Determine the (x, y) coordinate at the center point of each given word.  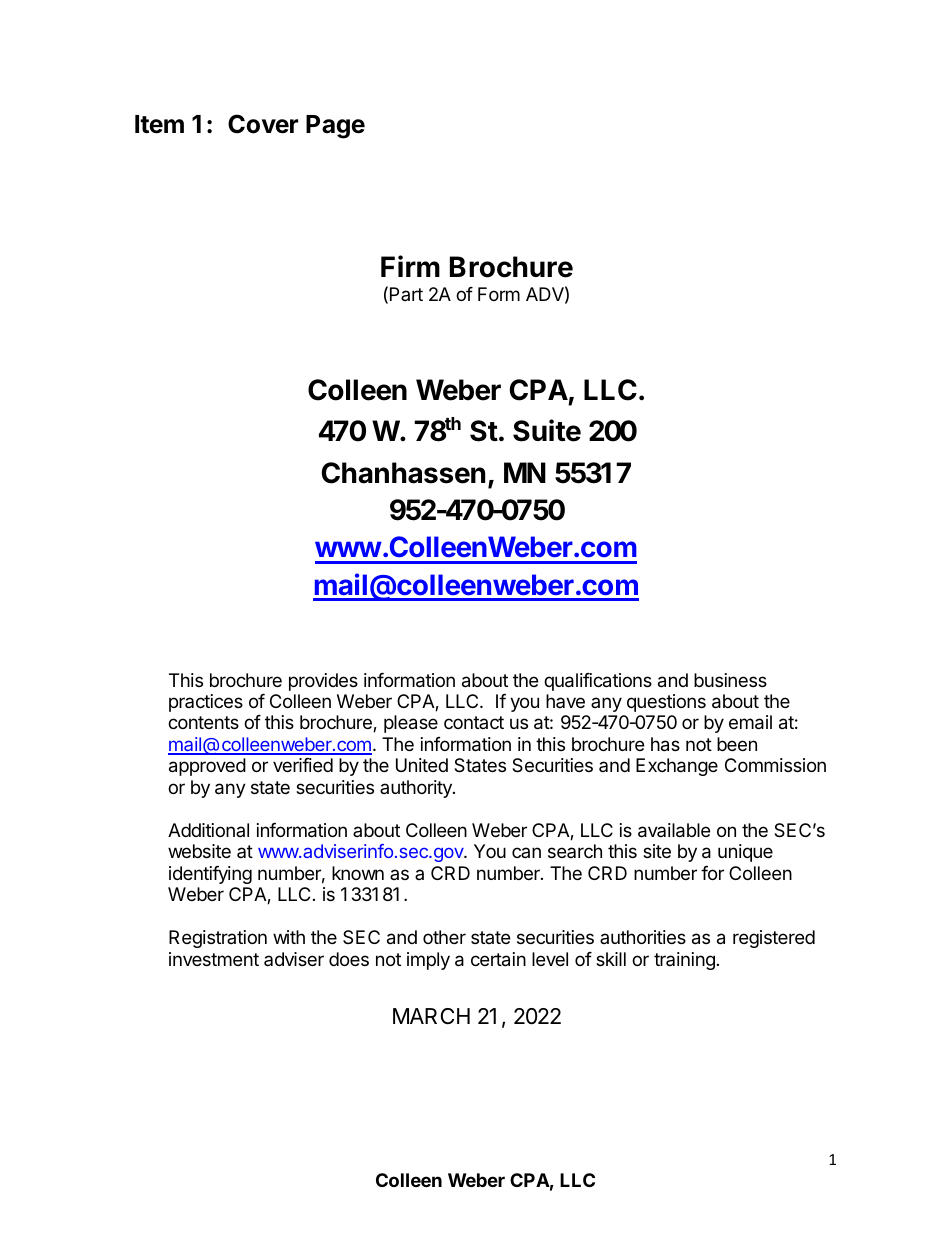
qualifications (598, 682)
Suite (547, 430)
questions (666, 703)
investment (214, 959)
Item (159, 124)
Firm (410, 266)
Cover (263, 124)
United (422, 765)
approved (207, 767)
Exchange (677, 767)
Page (335, 127)
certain (498, 959)
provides (323, 682)
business (730, 680)
